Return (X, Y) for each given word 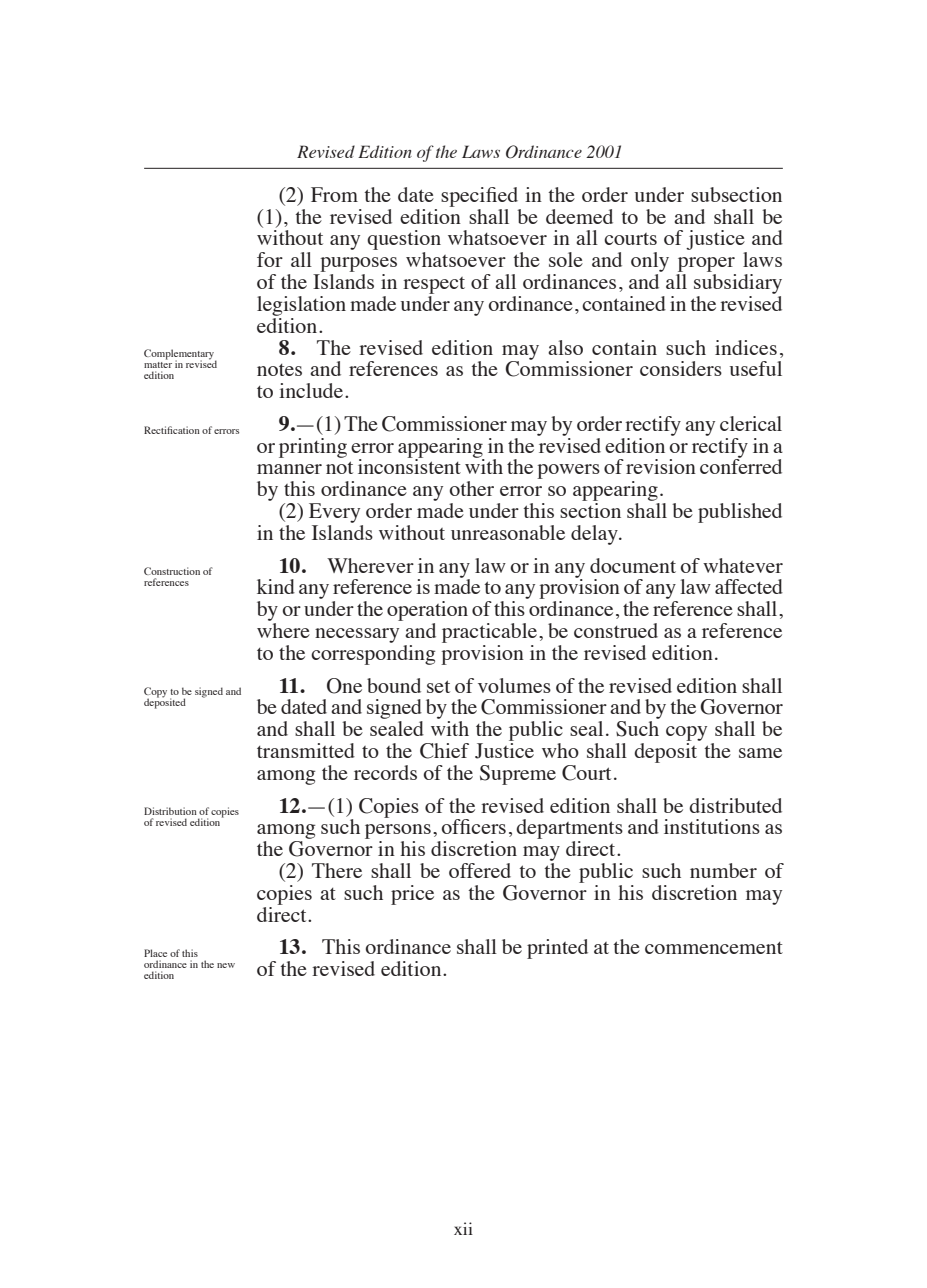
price (412, 895)
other (472, 488)
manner (289, 469)
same (760, 753)
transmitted (306, 750)
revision (661, 466)
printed (557, 949)
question (404, 241)
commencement (714, 948)
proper (706, 264)
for (270, 259)
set (438, 686)
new (226, 965)
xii (463, 1228)
